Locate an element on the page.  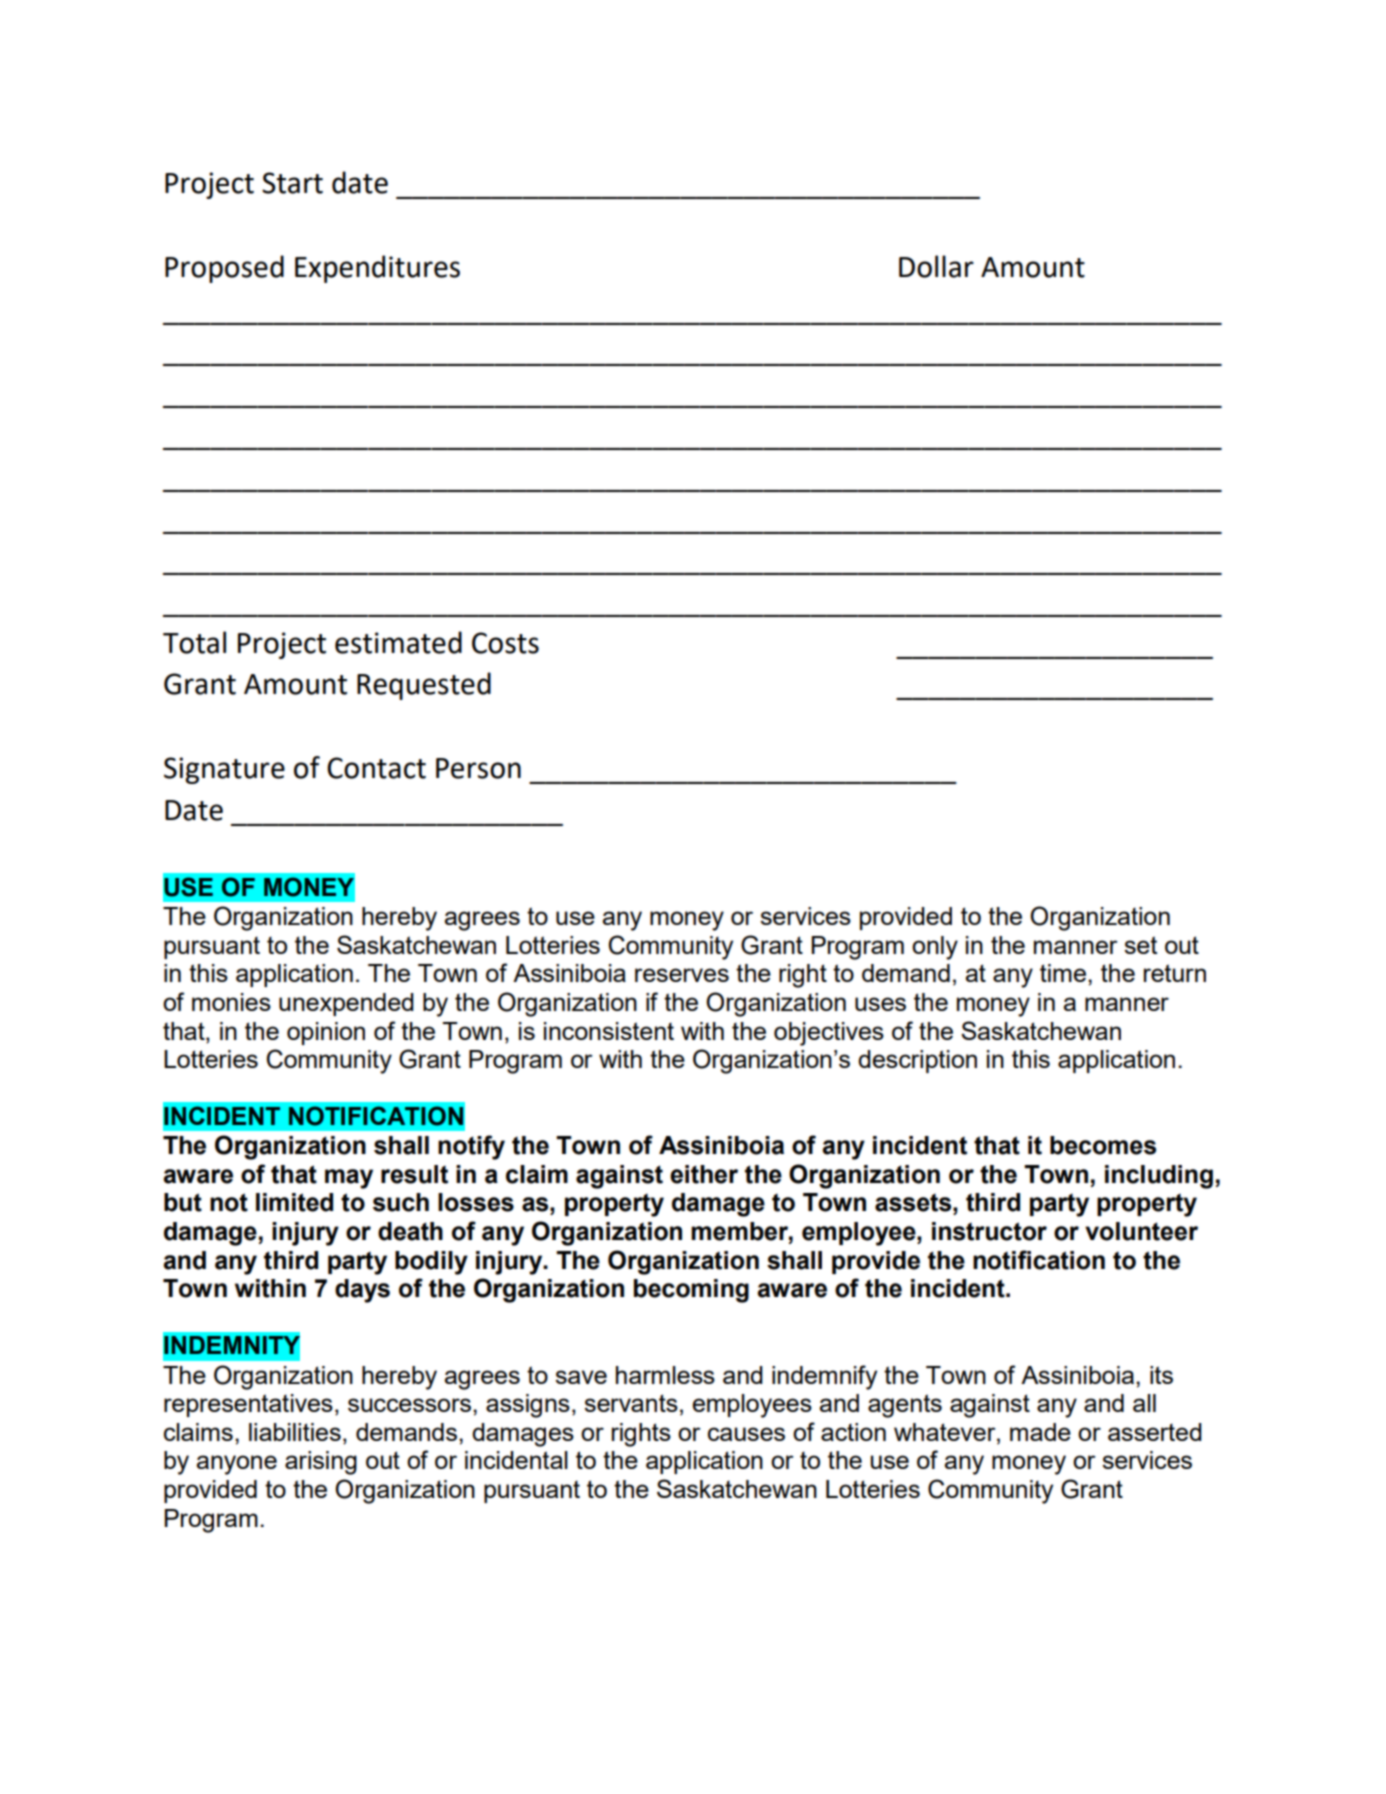
Dollar is located at coordinates (936, 266).
